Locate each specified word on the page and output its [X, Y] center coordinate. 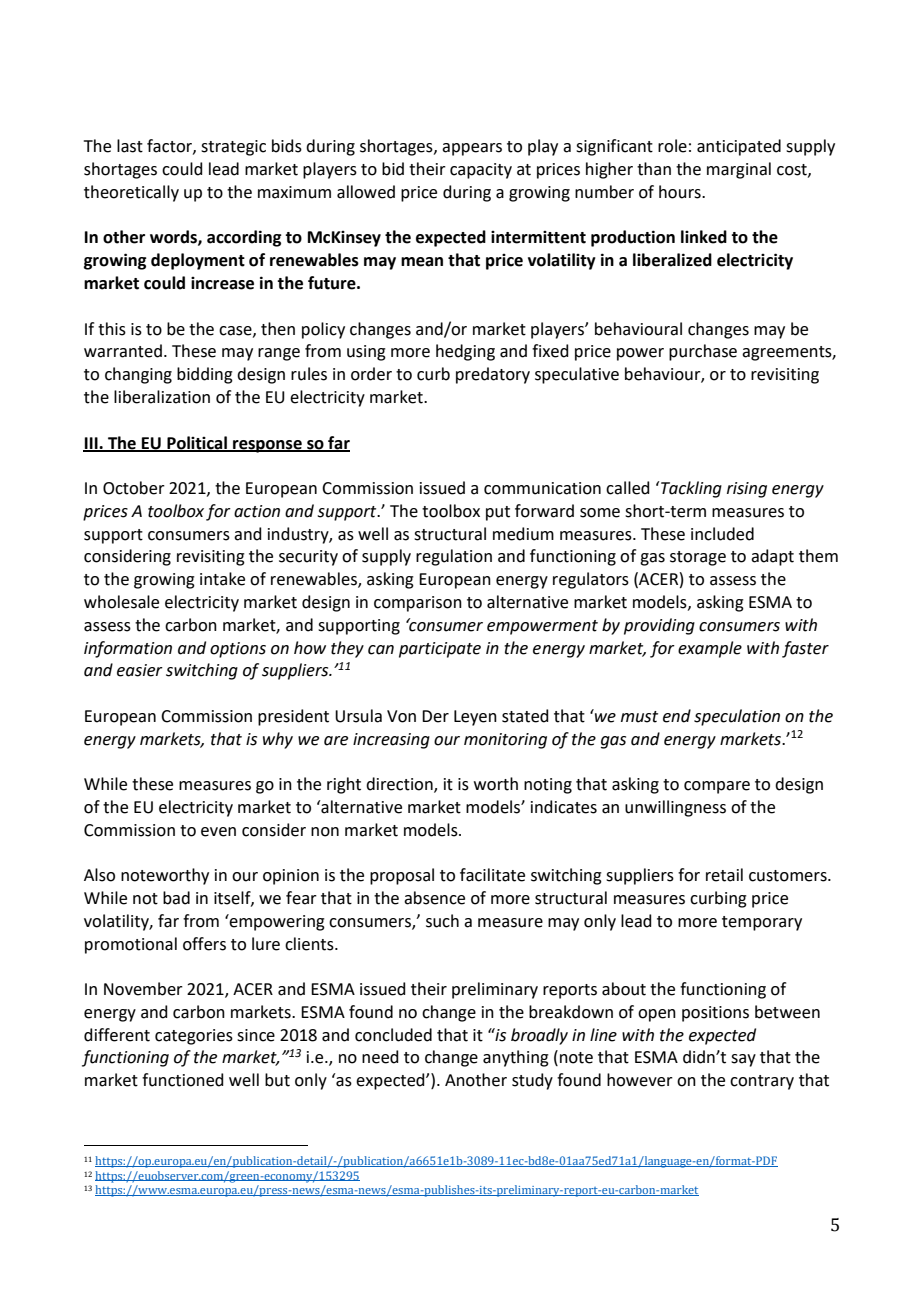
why [278, 740]
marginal [739, 170]
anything [516, 1058]
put [498, 513]
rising [747, 490]
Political [197, 443]
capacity [481, 171]
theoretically [131, 193]
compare [717, 787]
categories [194, 1037]
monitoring [505, 741]
